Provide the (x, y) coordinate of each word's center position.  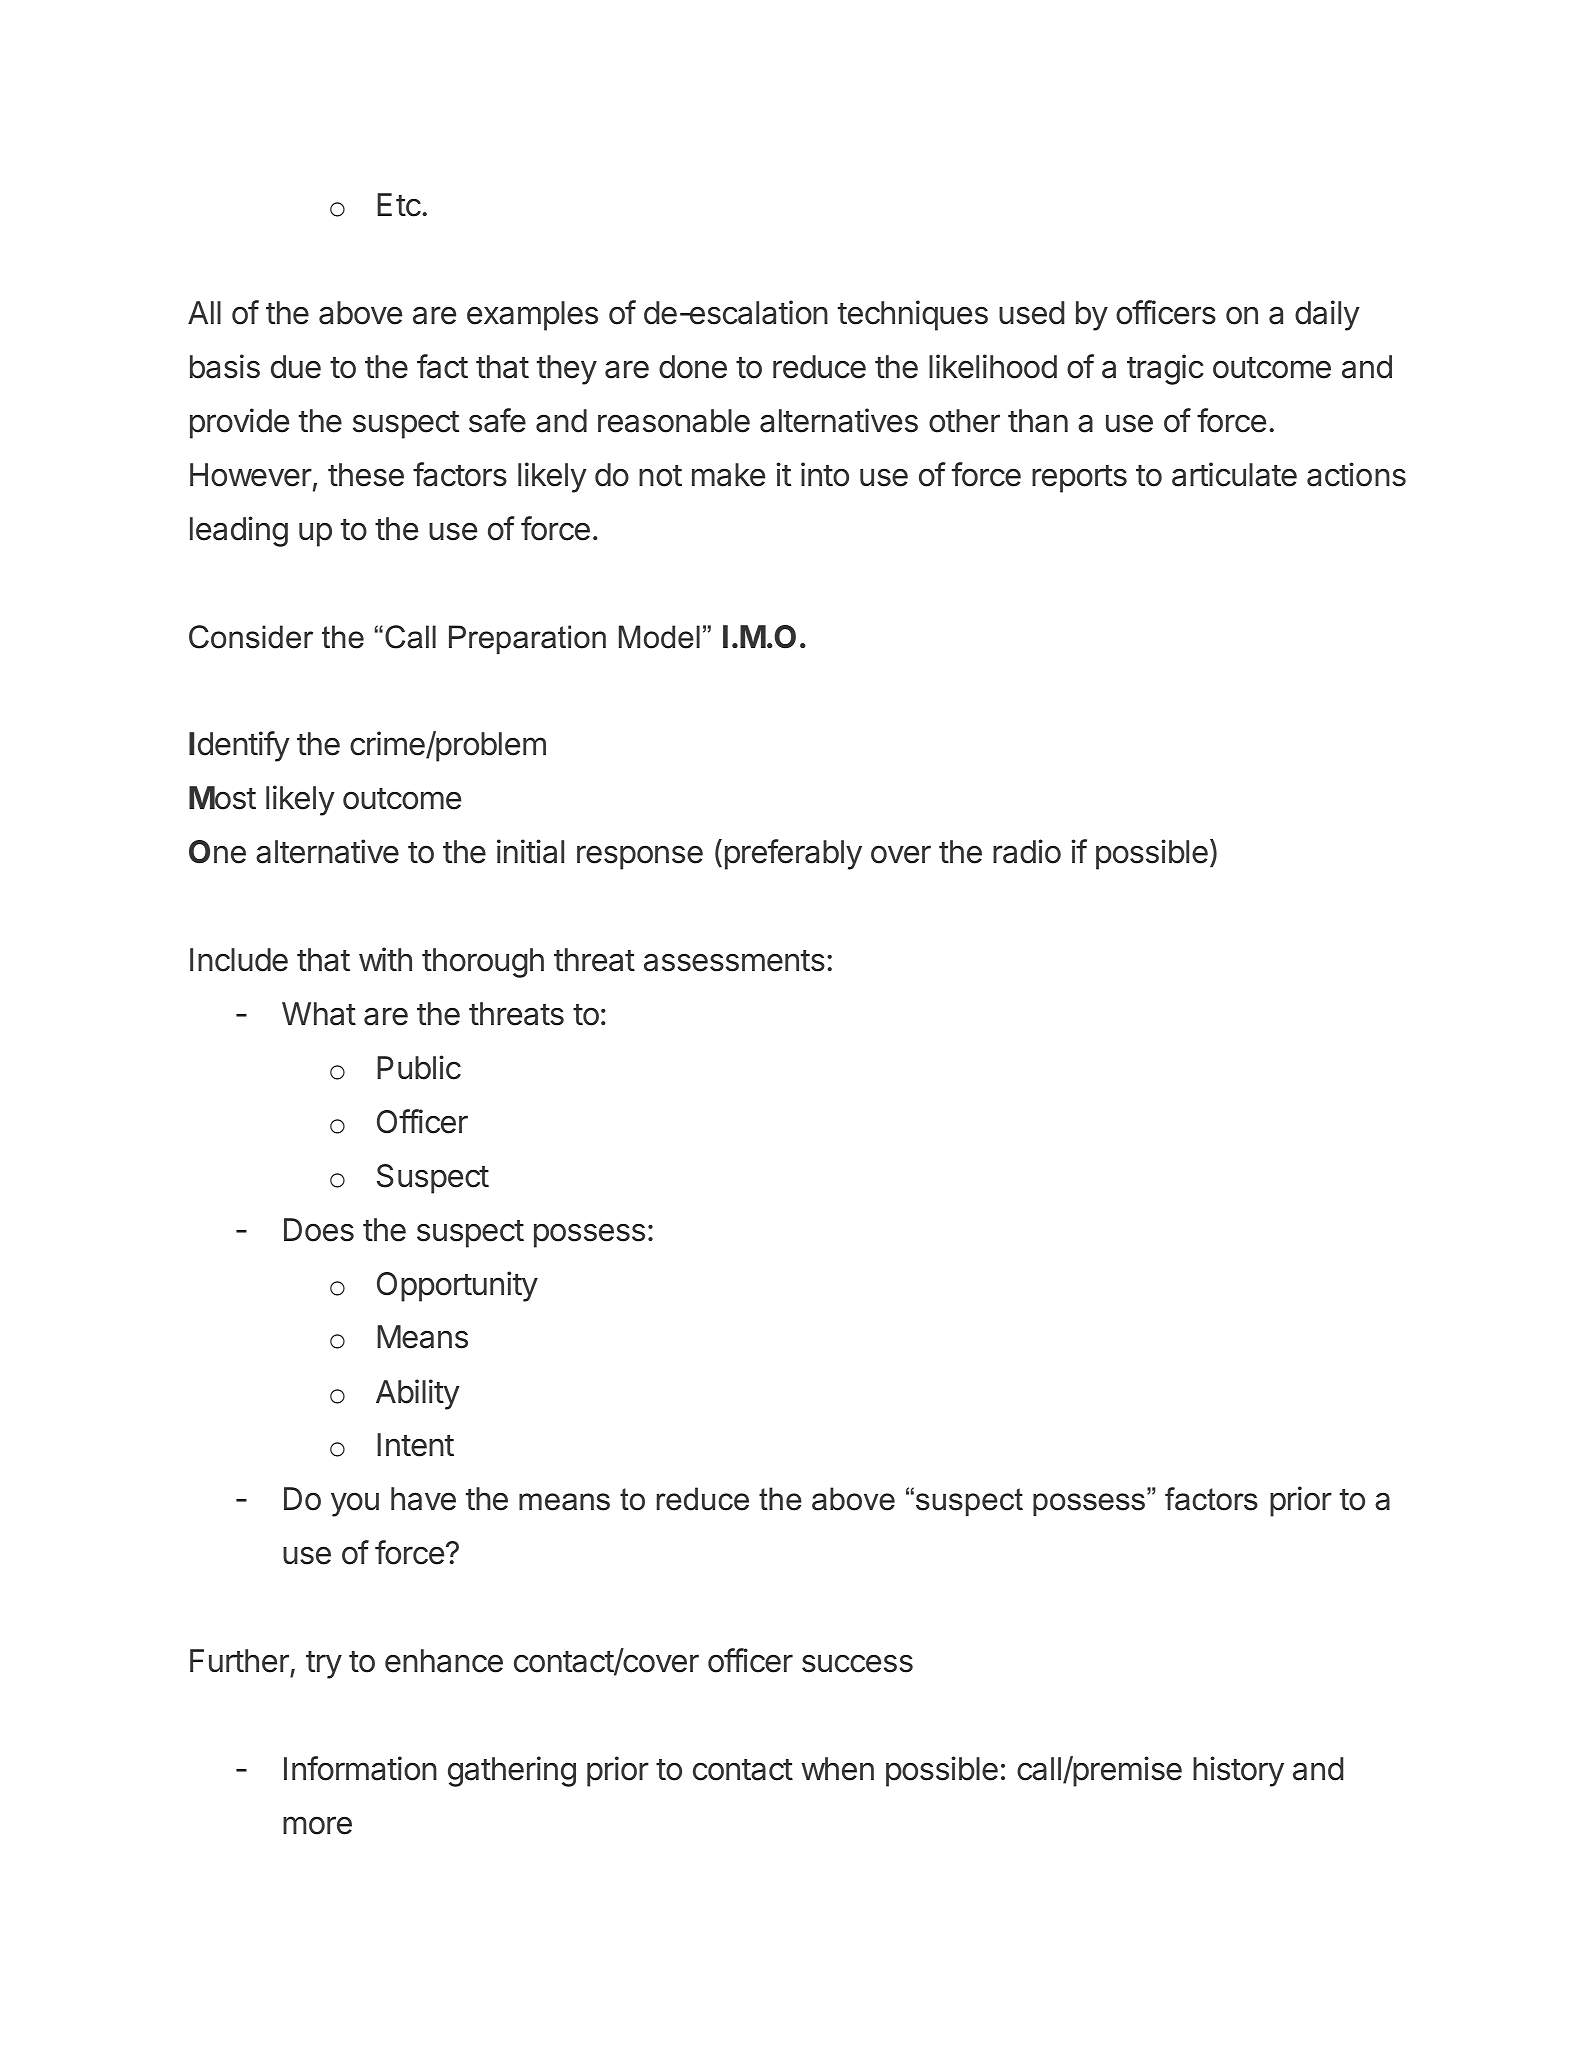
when (837, 1769)
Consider (251, 637)
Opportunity (457, 1286)
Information (360, 1768)
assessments (734, 961)
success (857, 1663)
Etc (399, 205)
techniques (913, 315)
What (319, 1014)
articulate (1234, 474)
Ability (418, 1394)
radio (1027, 851)
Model (659, 637)
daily (1327, 315)
